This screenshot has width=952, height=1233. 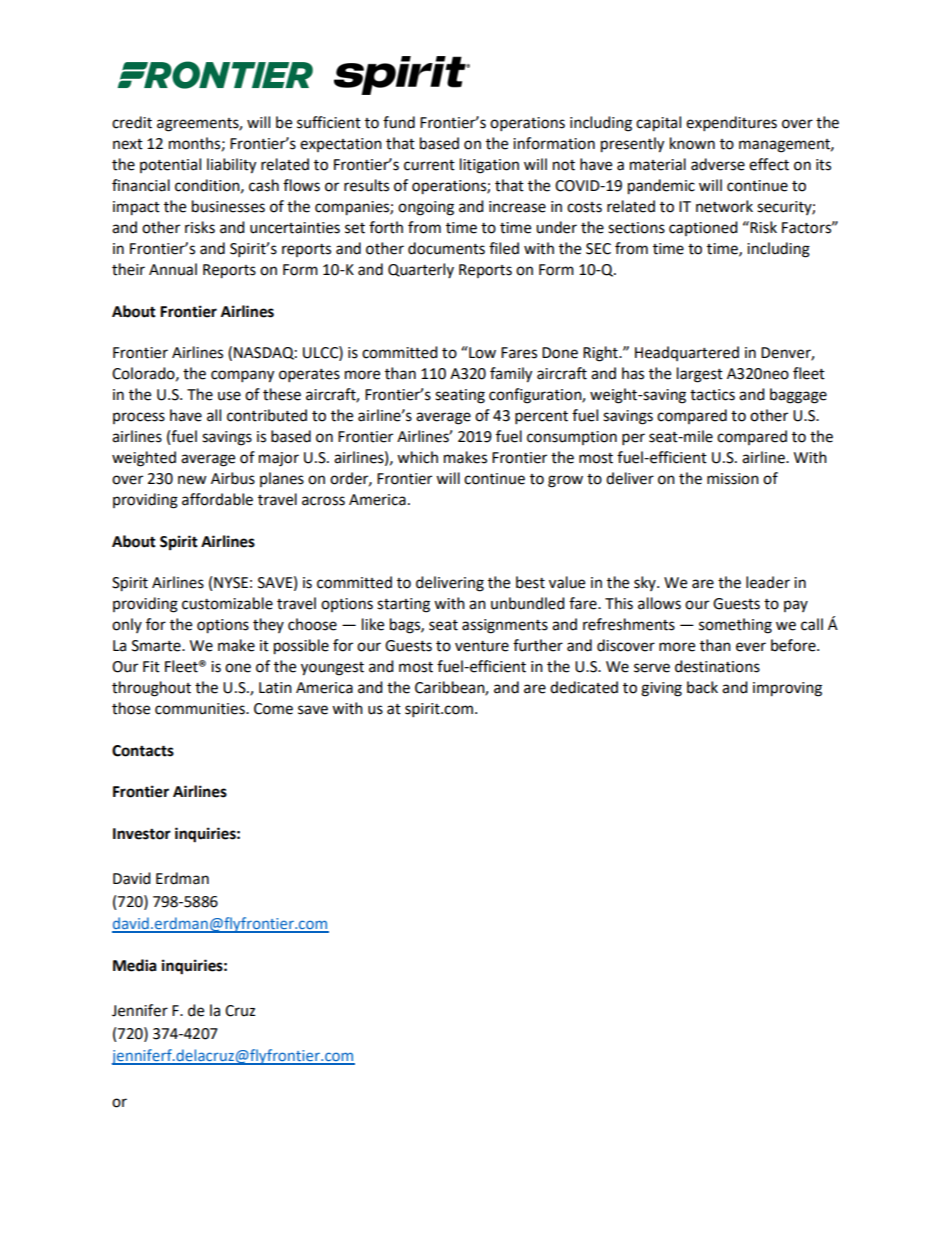 What do you see at coordinates (717, 666) in the screenshot?
I see `destinations` at bounding box center [717, 666].
